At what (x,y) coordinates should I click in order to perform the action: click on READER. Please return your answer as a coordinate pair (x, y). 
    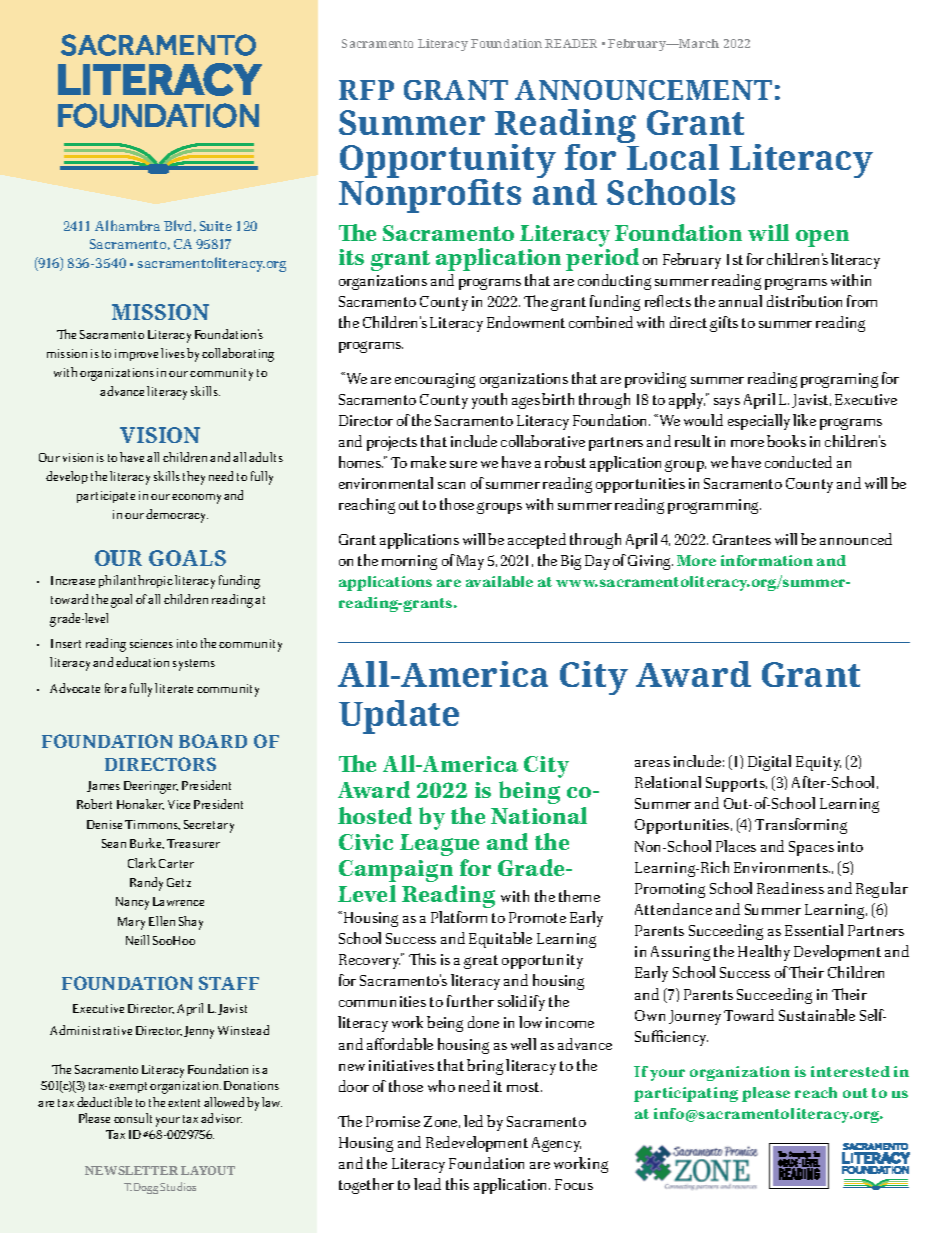
    Looking at the image, I should click on (571, 43).
